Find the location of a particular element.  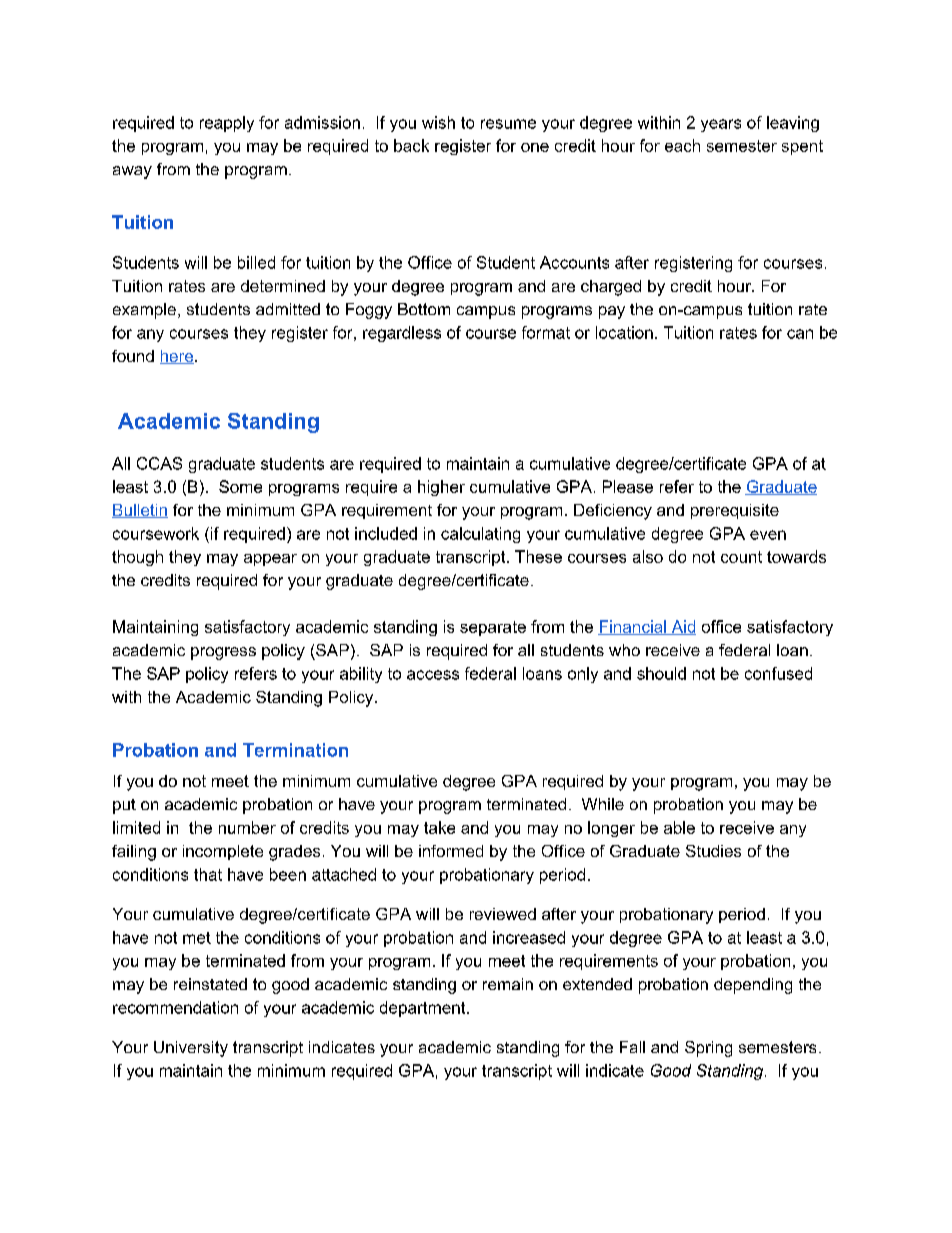

access is located at coordinates (433, 675).
